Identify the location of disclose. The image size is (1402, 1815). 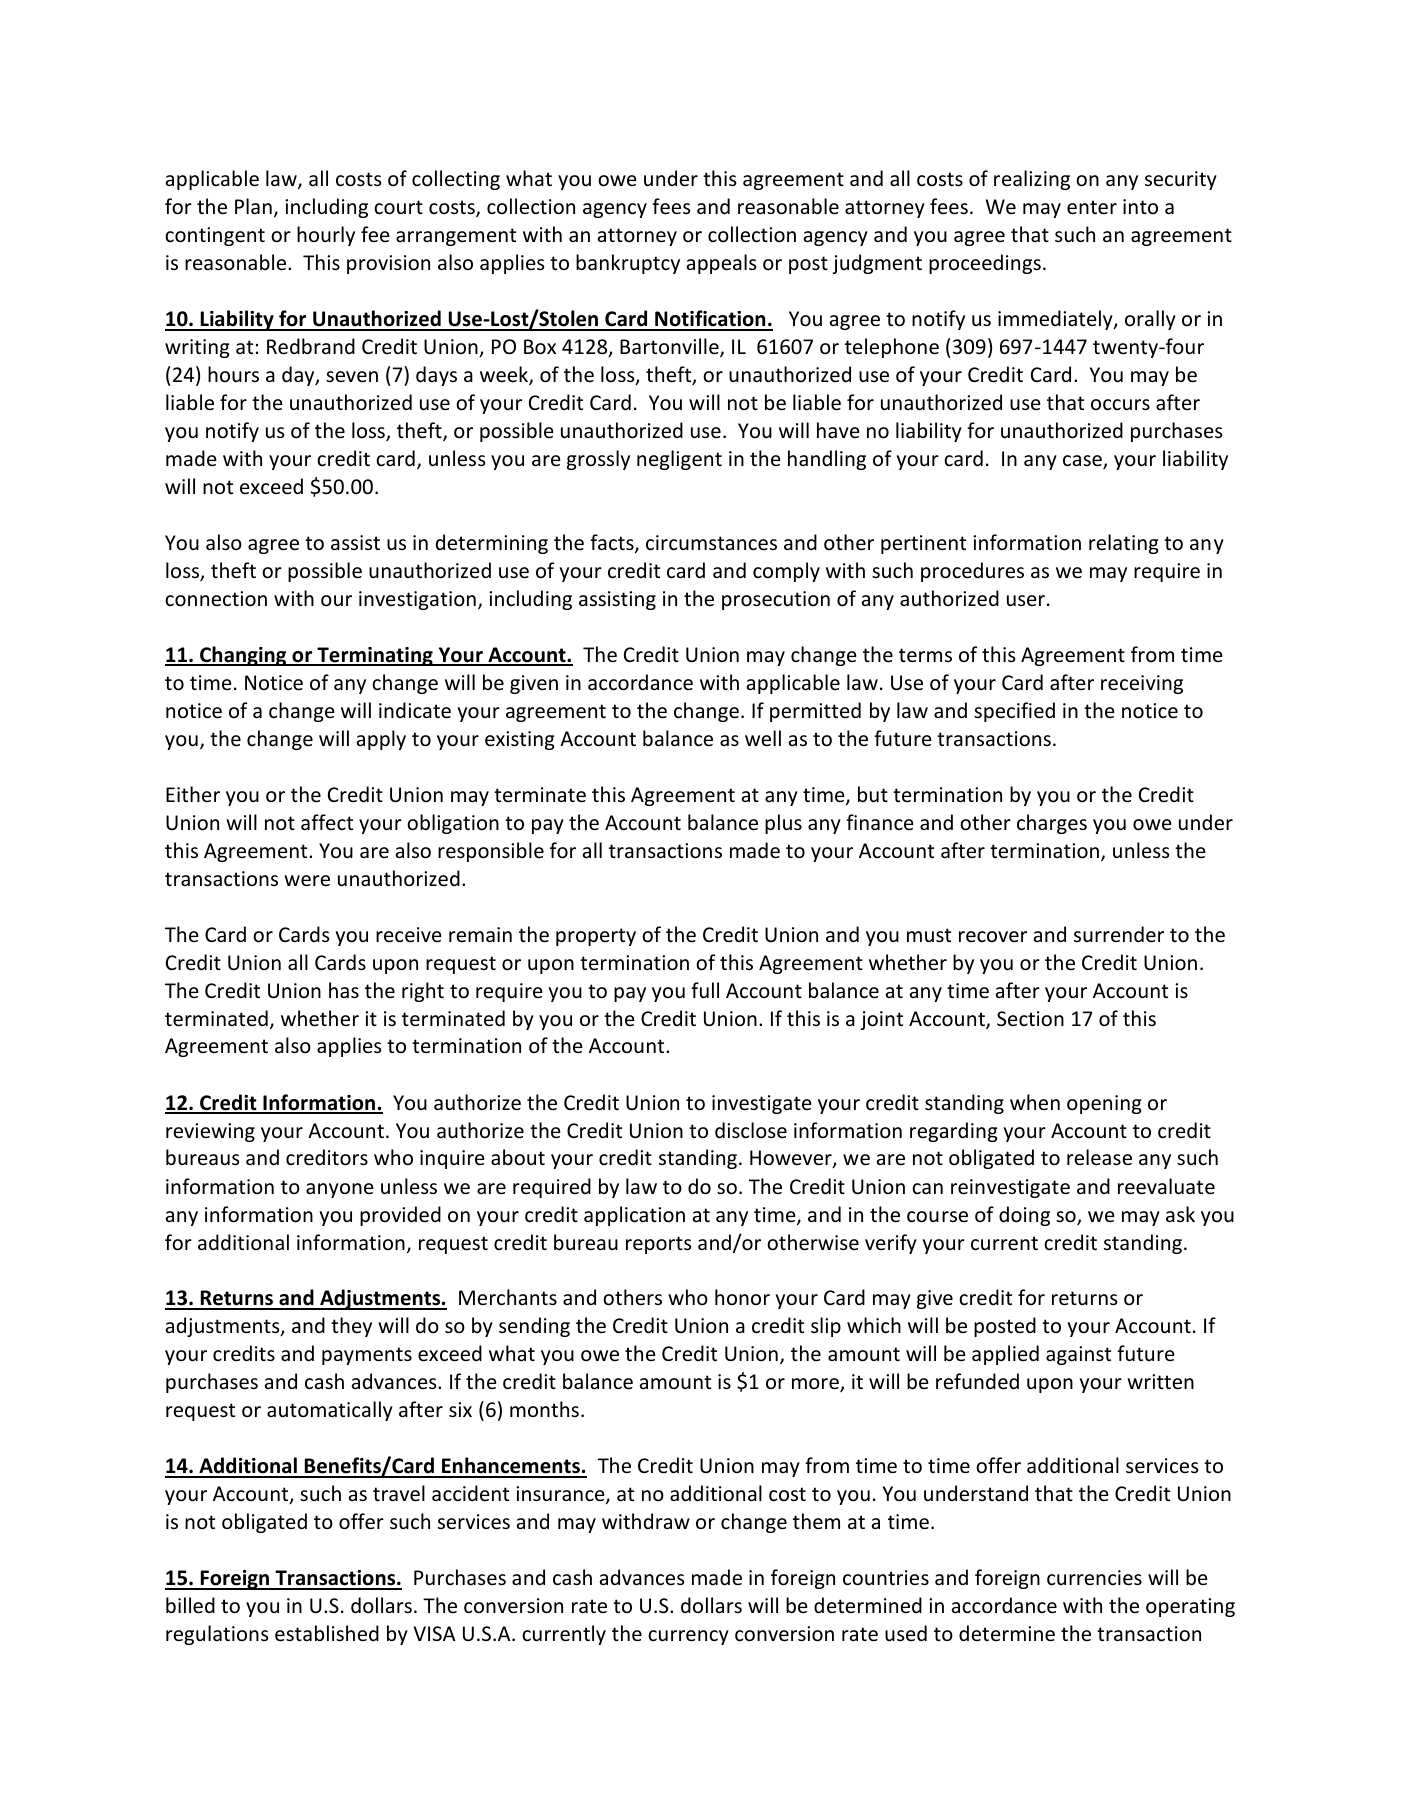
(751, 1130).
